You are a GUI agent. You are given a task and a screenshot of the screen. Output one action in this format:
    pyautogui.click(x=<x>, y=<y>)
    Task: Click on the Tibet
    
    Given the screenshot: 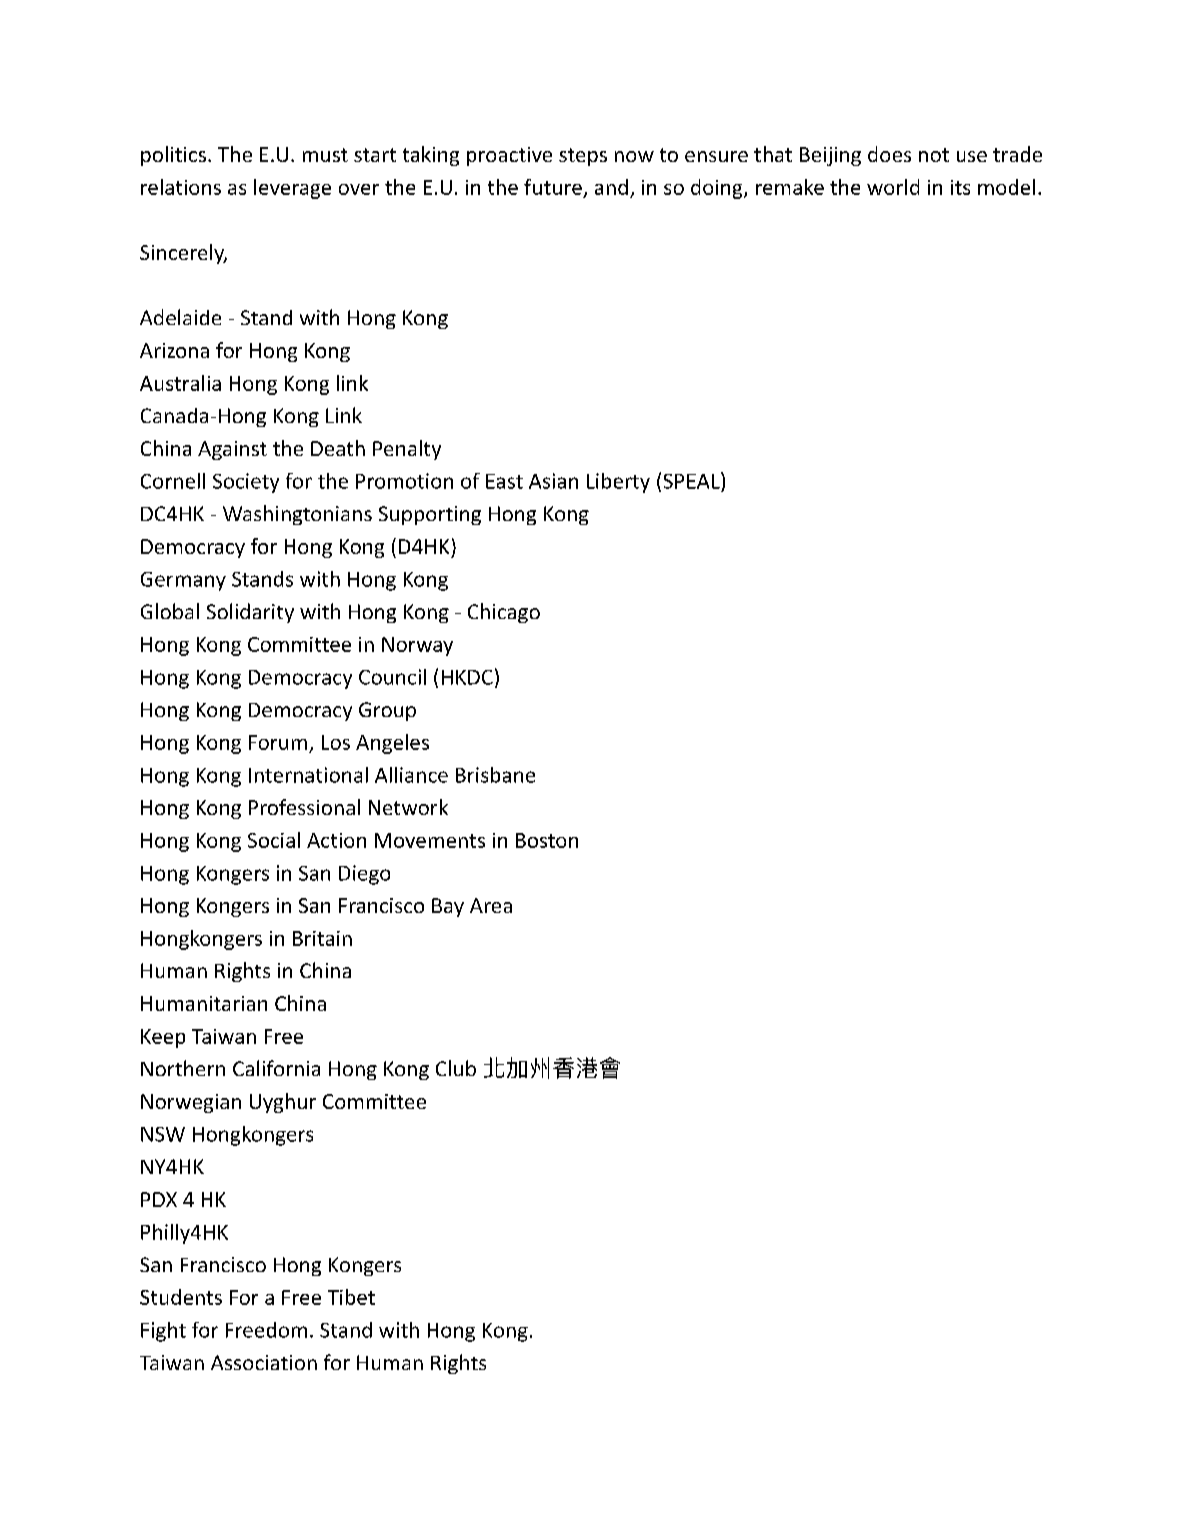 What is the action you would take?
    pyautogui.click(x=351, y=1297)
